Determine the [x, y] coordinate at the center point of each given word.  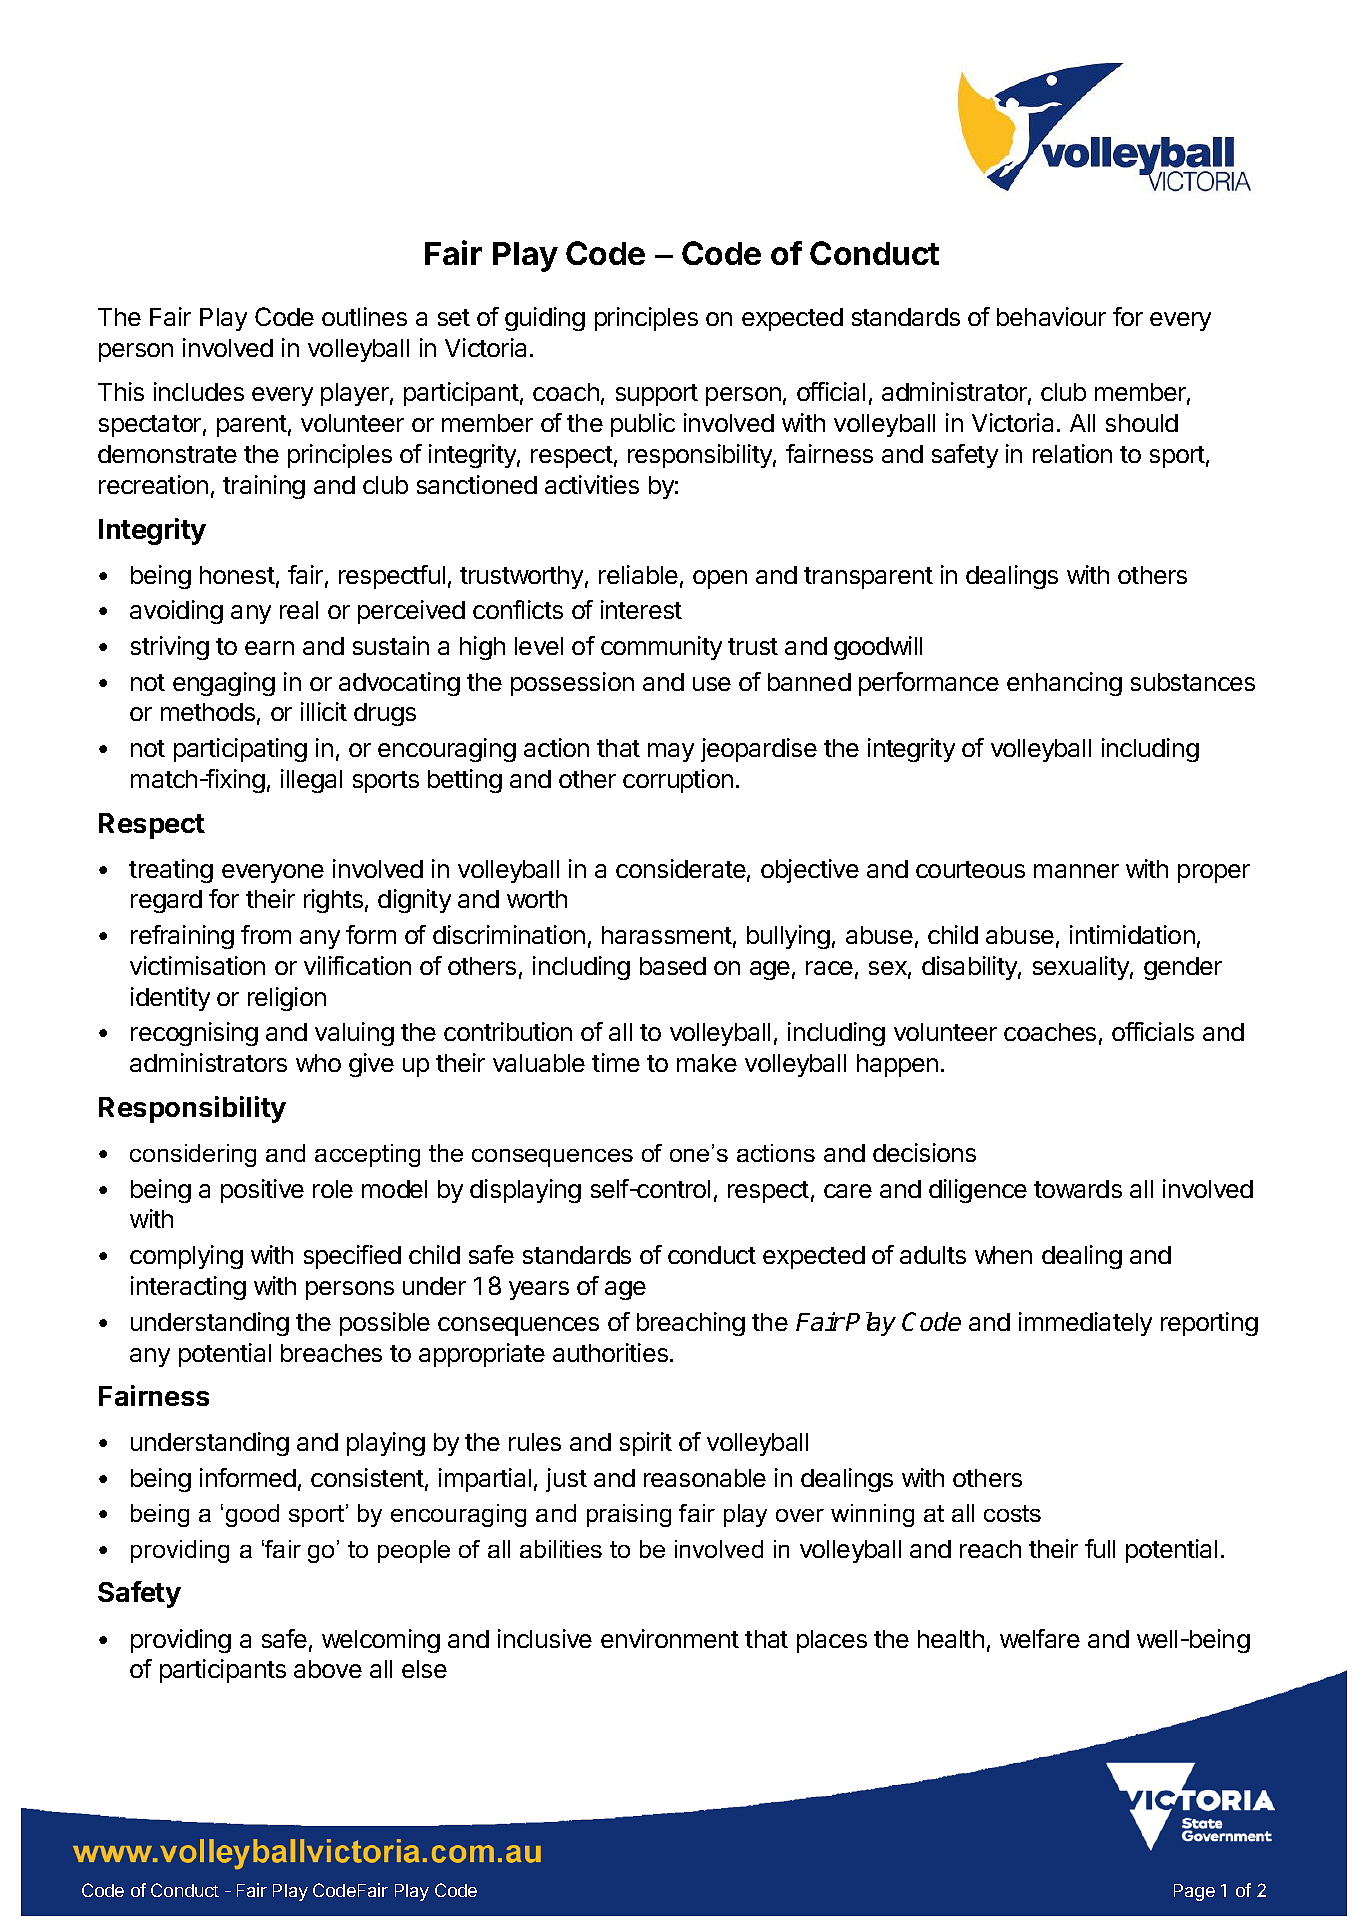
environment [670, 1638]
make [707, 1063]
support [657, 395]
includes [199, 391]
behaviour [1051, 316]
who [318, 1063]
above [328, 1669]
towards [1078, 1189]
